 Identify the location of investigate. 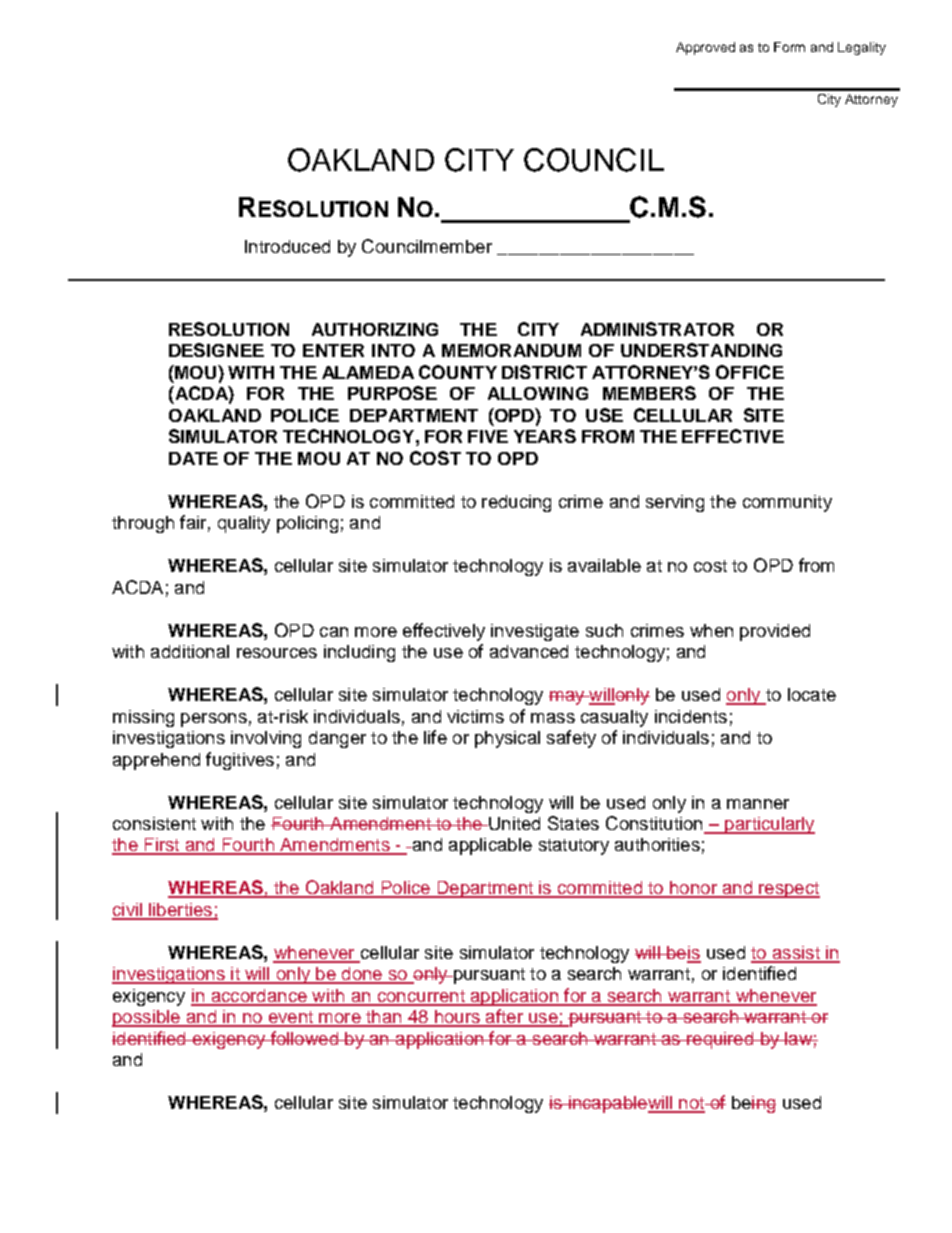
(535, 632).
